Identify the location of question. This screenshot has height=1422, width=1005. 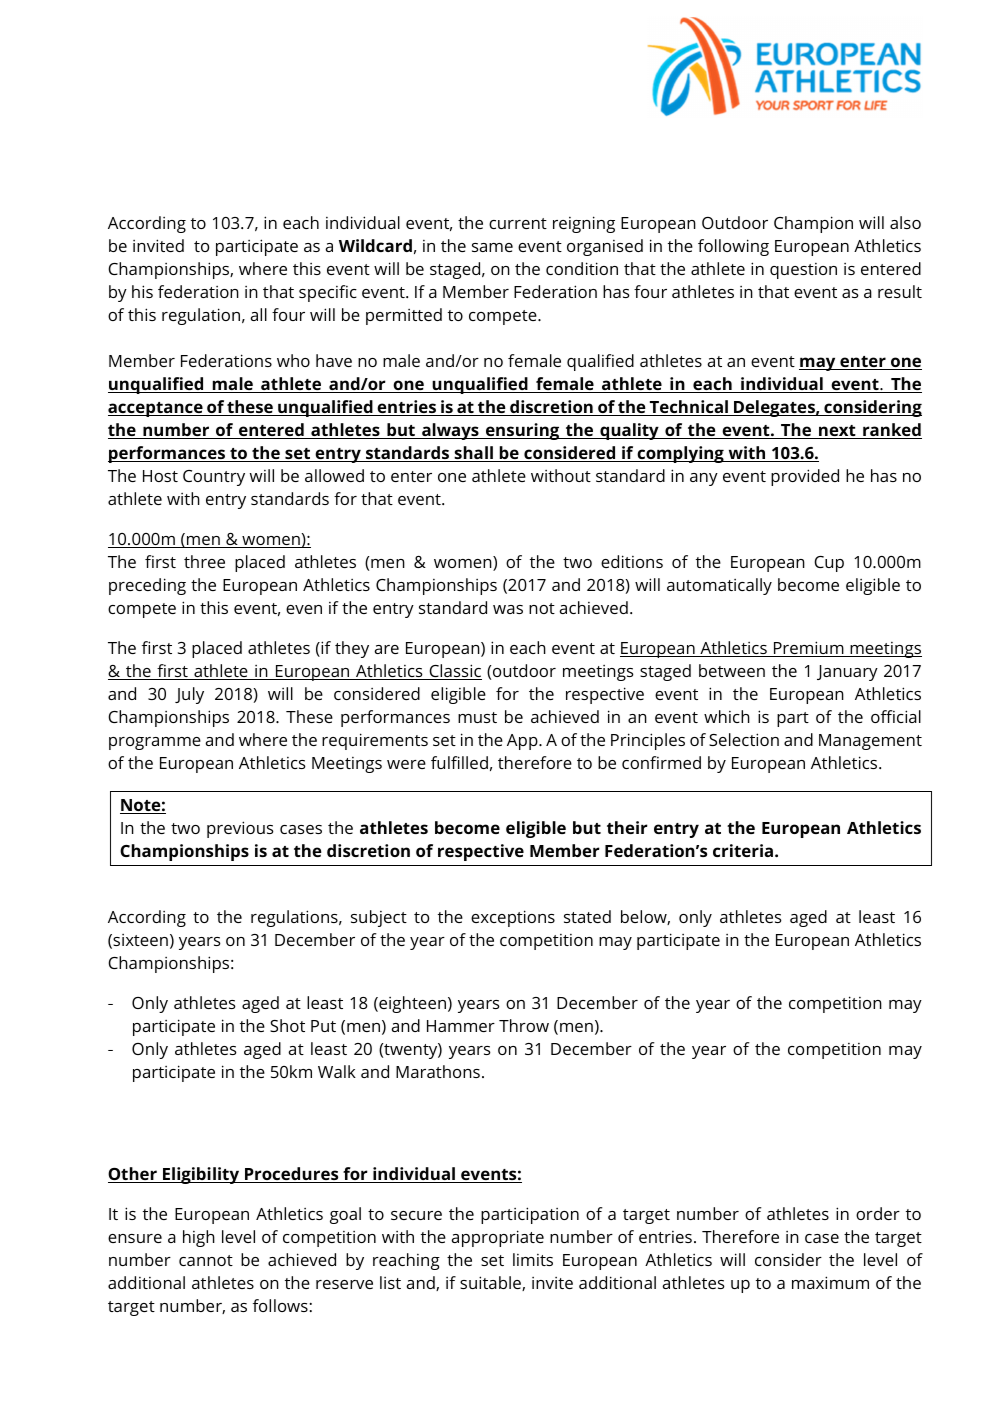
(803, 271).
